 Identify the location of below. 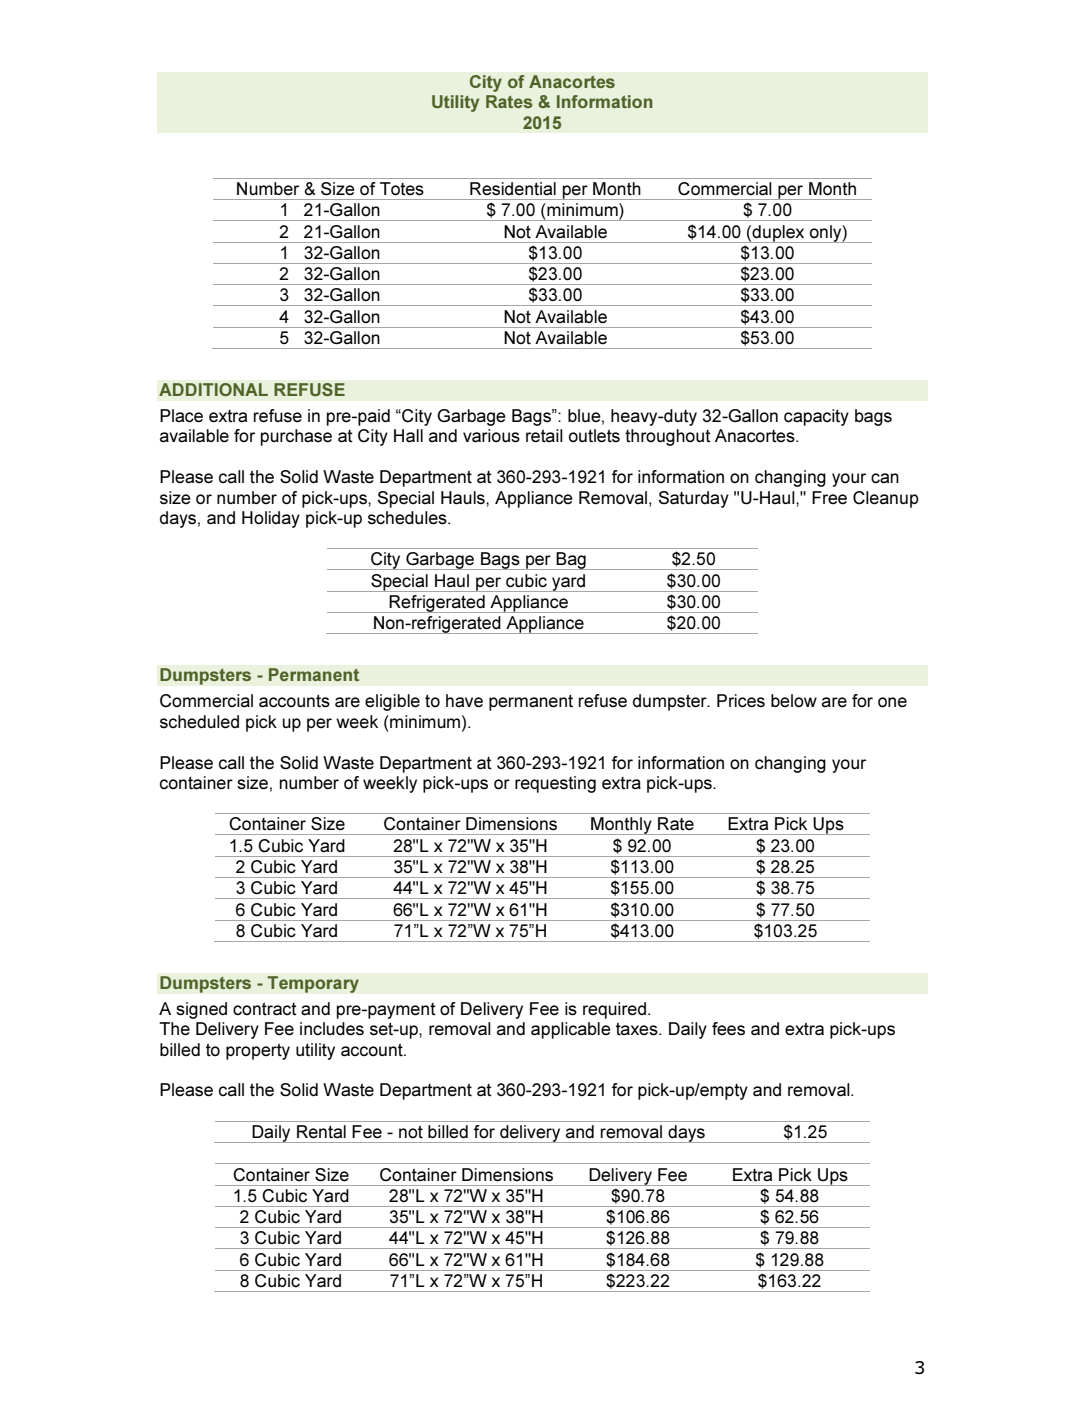
(794, 701).
